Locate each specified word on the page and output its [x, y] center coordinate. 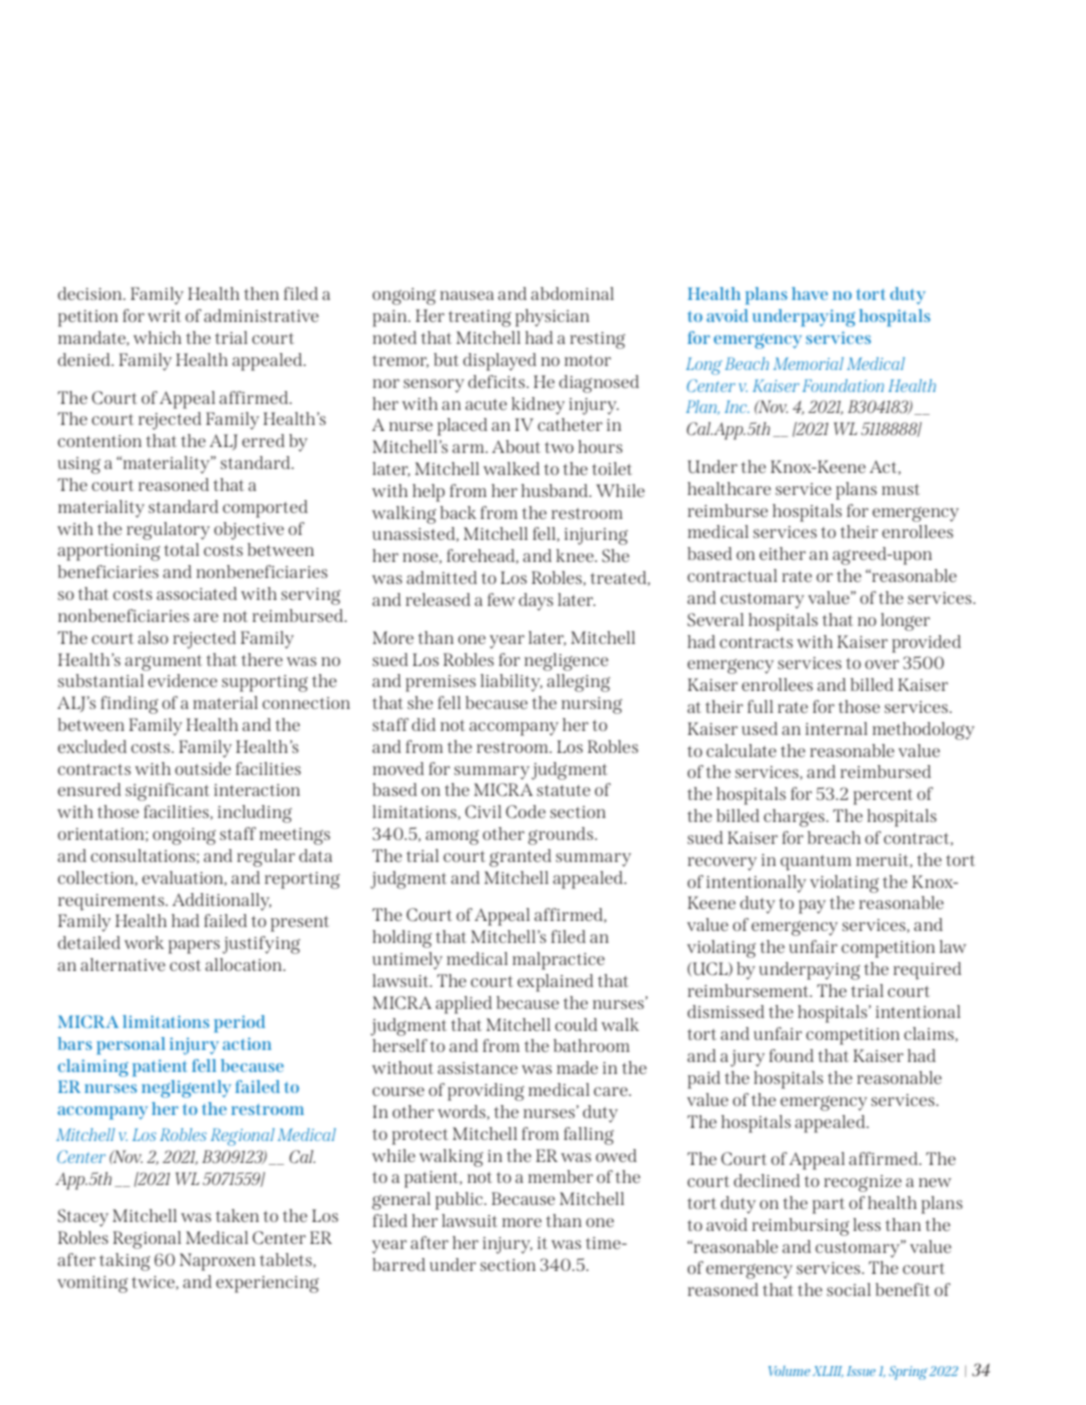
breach [834, 837]
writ [164, 316]
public [460, 1201]
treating [479, 318]
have [810, 293]
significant [167, 792]
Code [526, 812]
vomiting [92, 1284]
